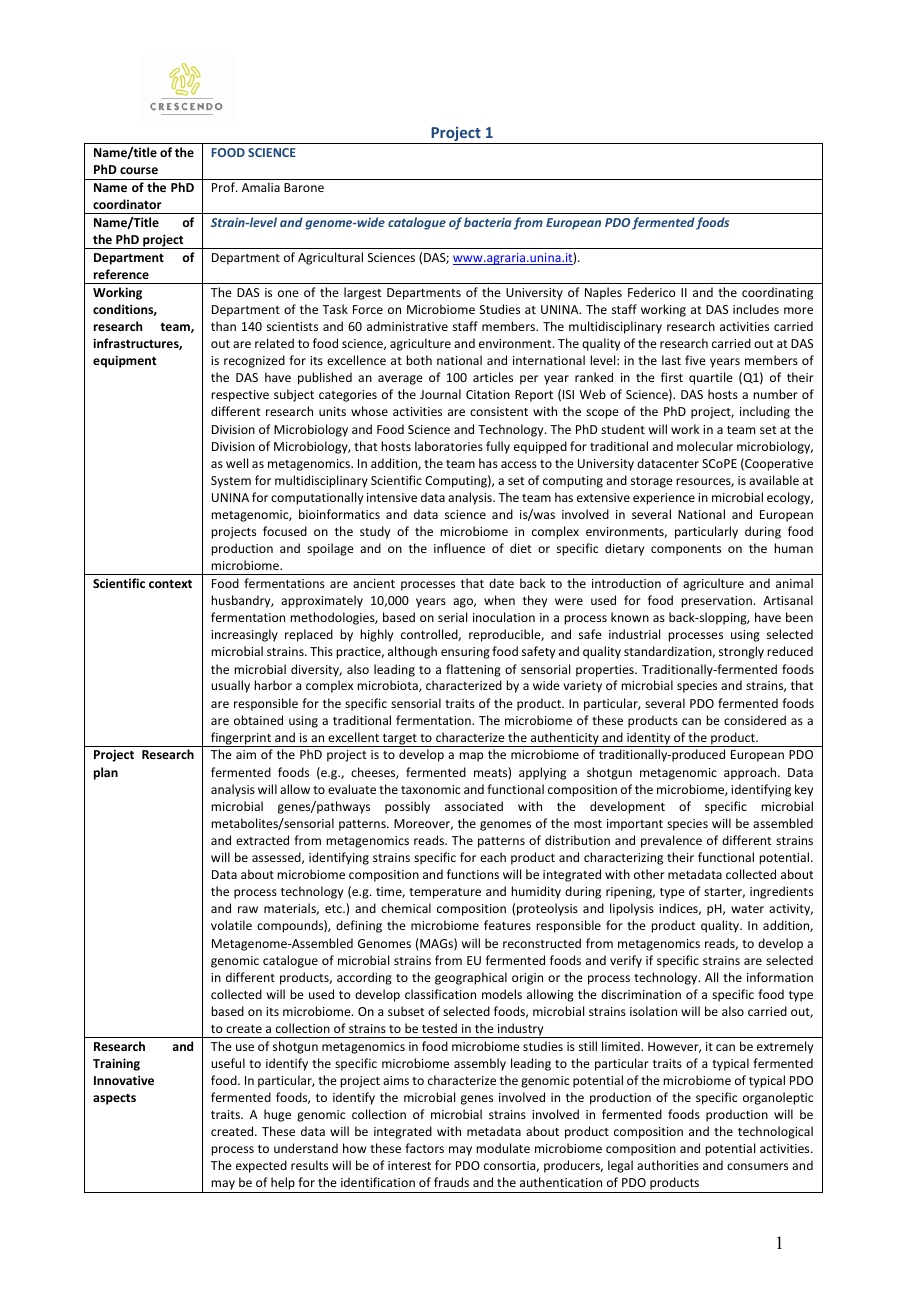  Describe the element at coordinates (224, 187) in the screenshot. I see `Prof` at that location.
